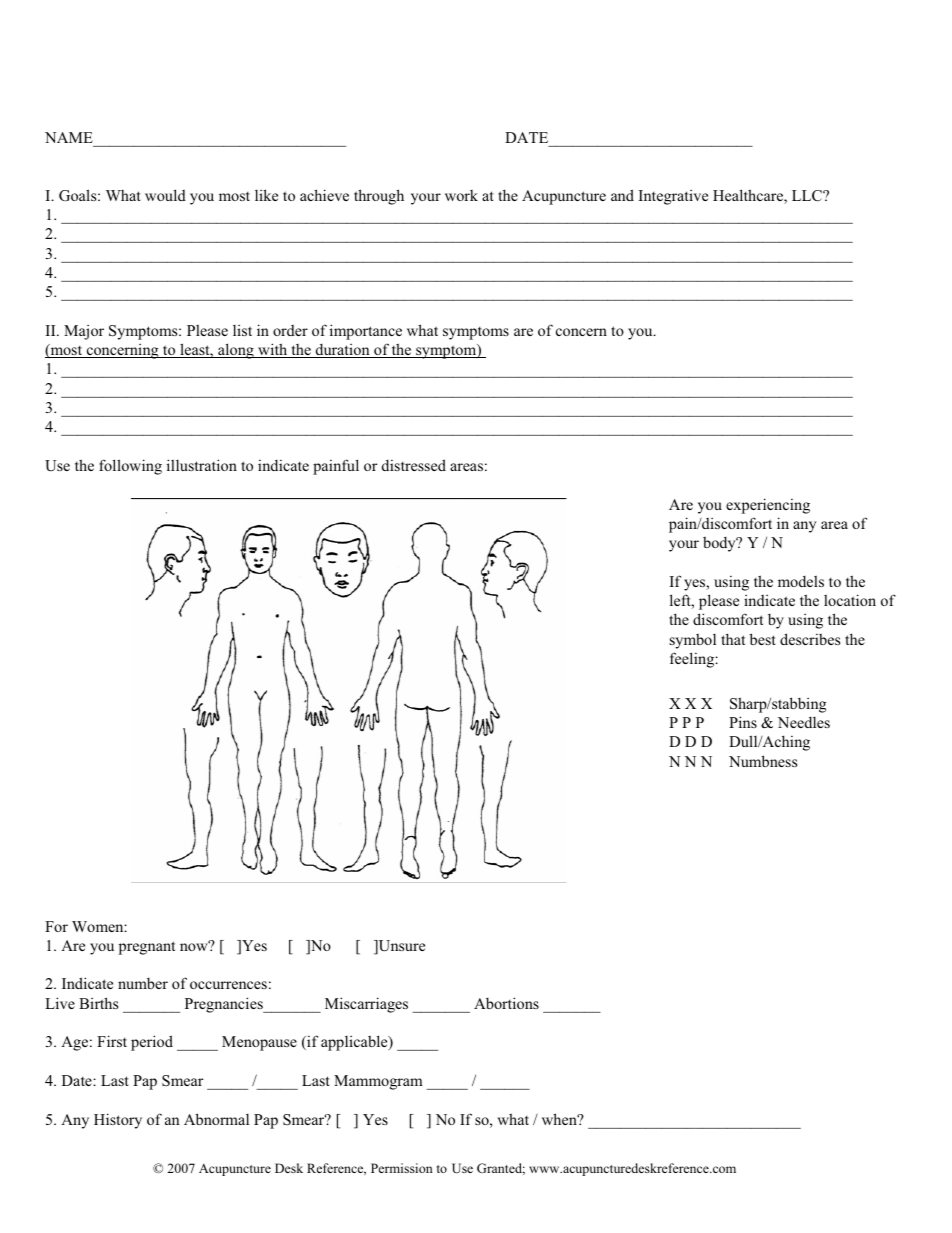  Describe the element at coordinates (693, 641) in the screenshot. I see `symbol` at that location.
